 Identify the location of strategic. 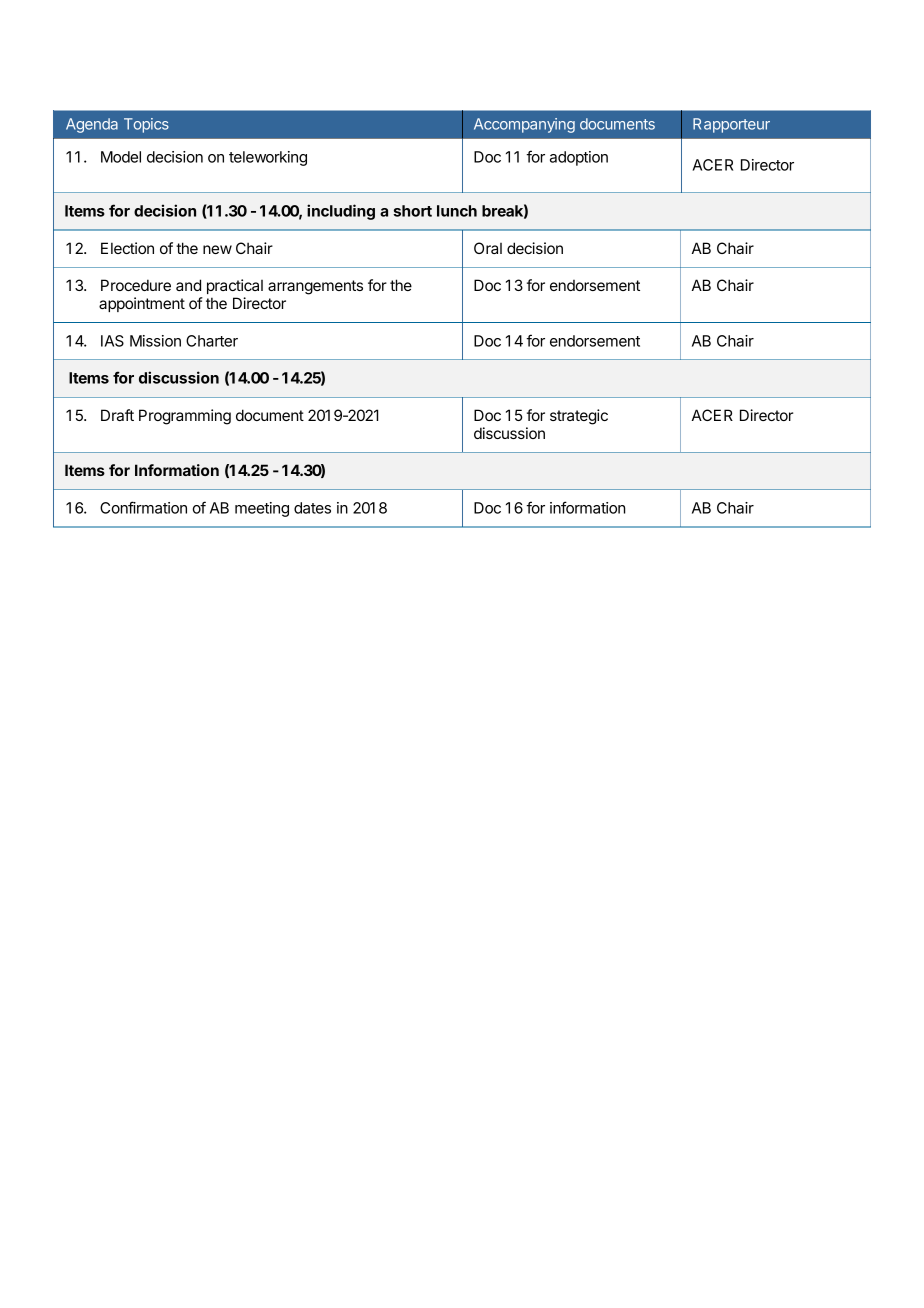
(579, 417).
